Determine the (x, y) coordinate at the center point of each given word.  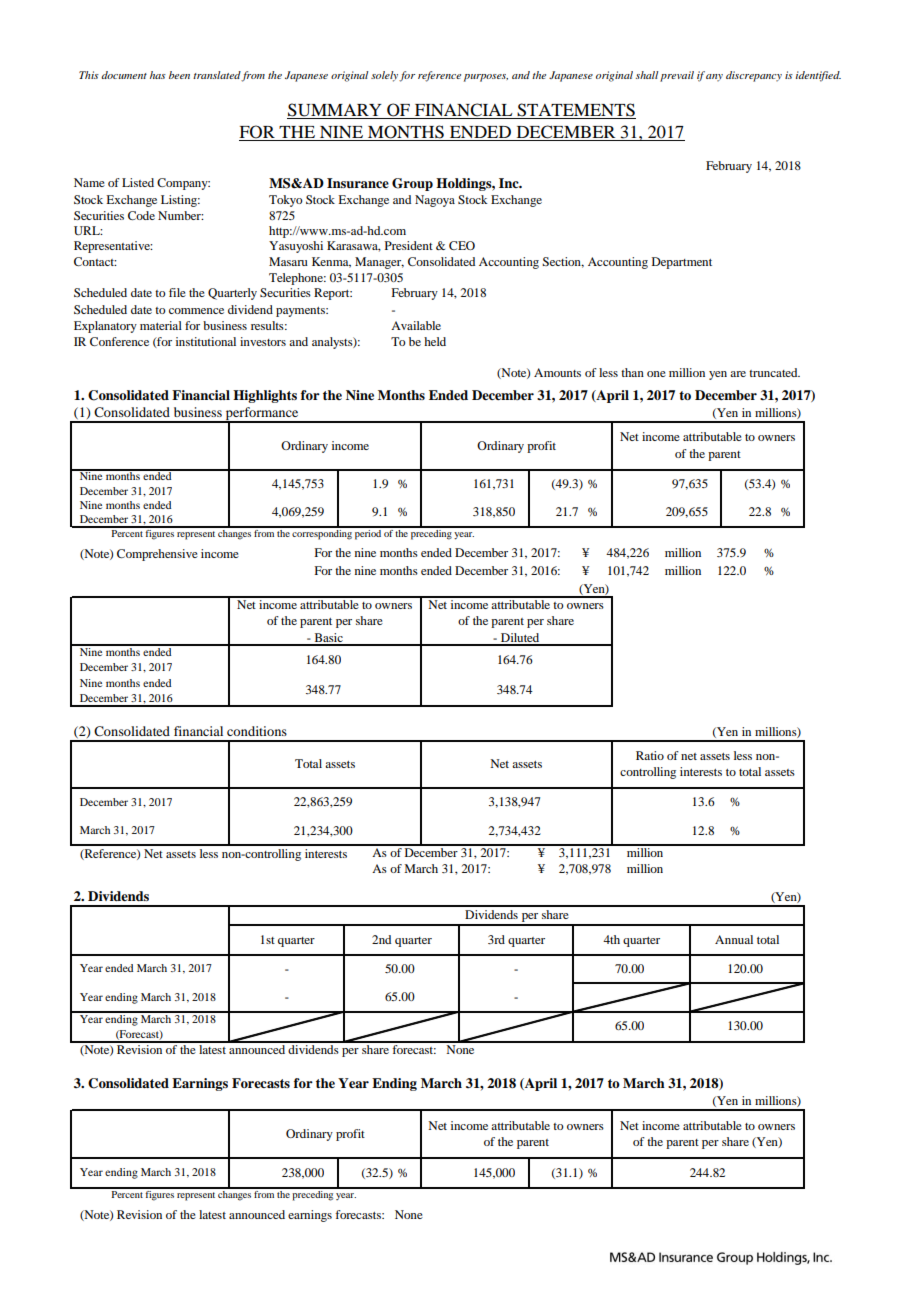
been (179, 75)
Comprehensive (157, 555)
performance (262, 415)
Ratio (650, 755)
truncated (774, 372)
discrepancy (754, 76)
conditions (257, 731)
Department (682, 263)
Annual (734, 939)
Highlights (265, 396)
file (177, 292)
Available (416, 325)
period (368, 533)
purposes (486, 78)
